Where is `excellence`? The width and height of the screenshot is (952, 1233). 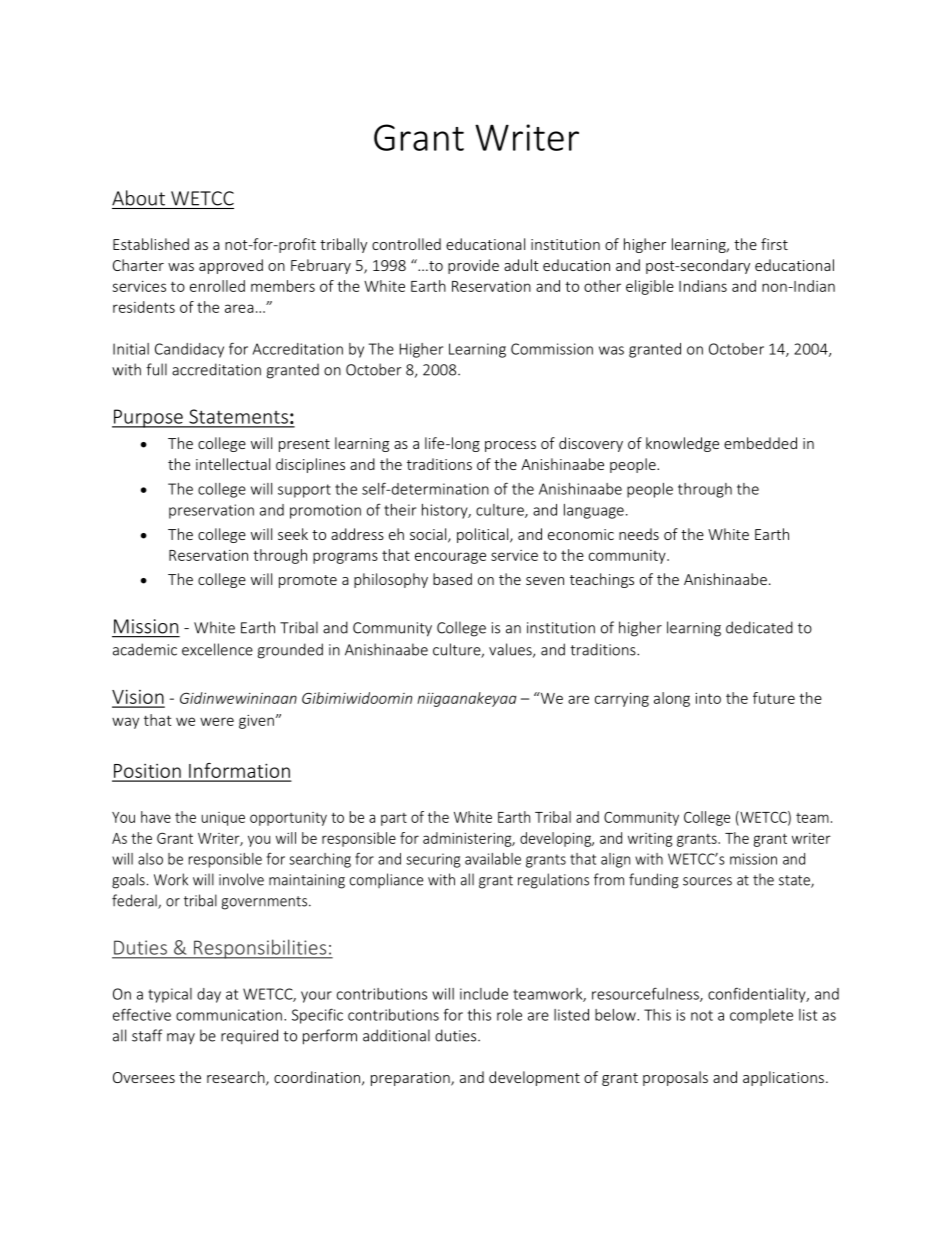 excellence is located at coordinates (217, 649).
